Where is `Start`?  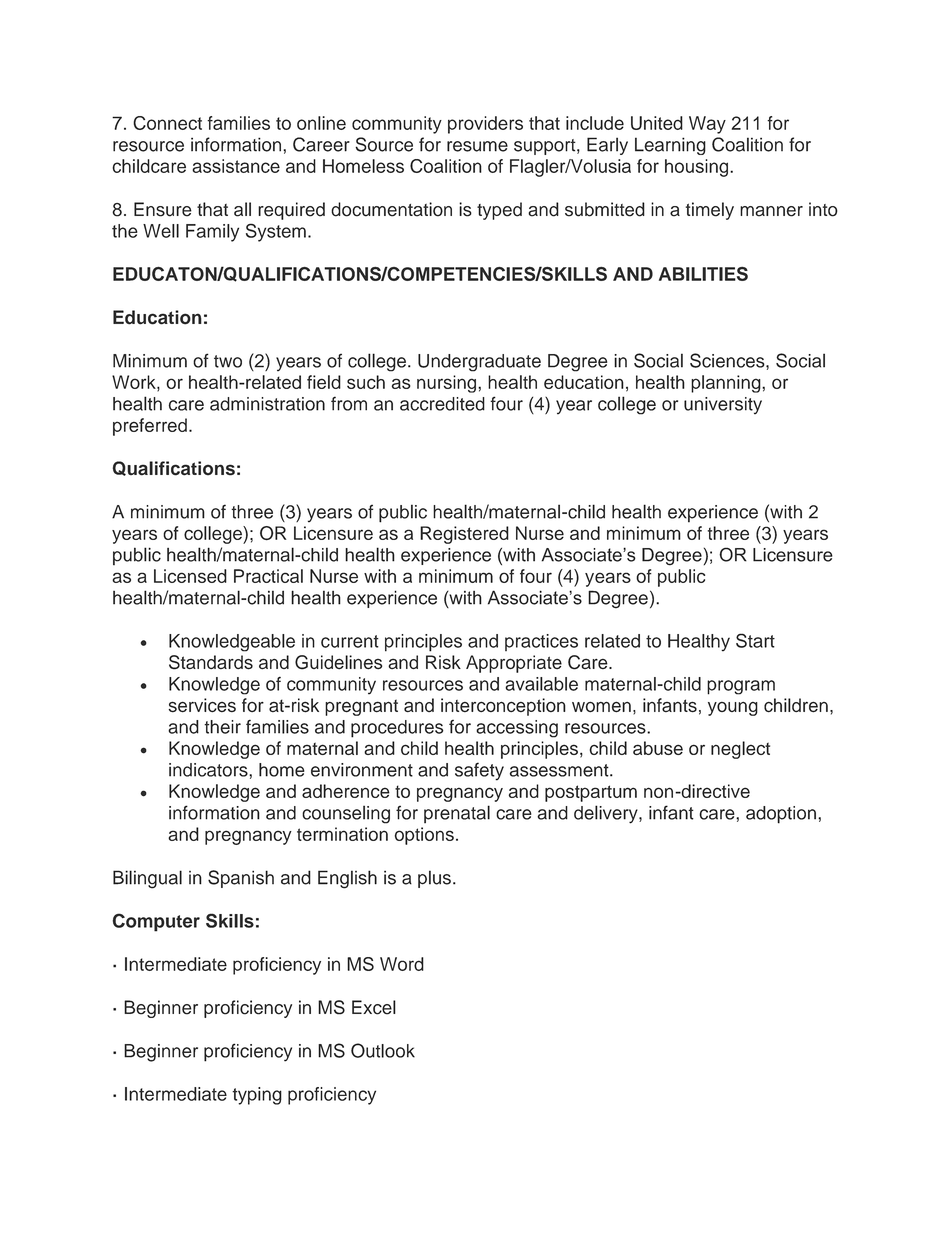 Start is located at coordinates (755, 640).
